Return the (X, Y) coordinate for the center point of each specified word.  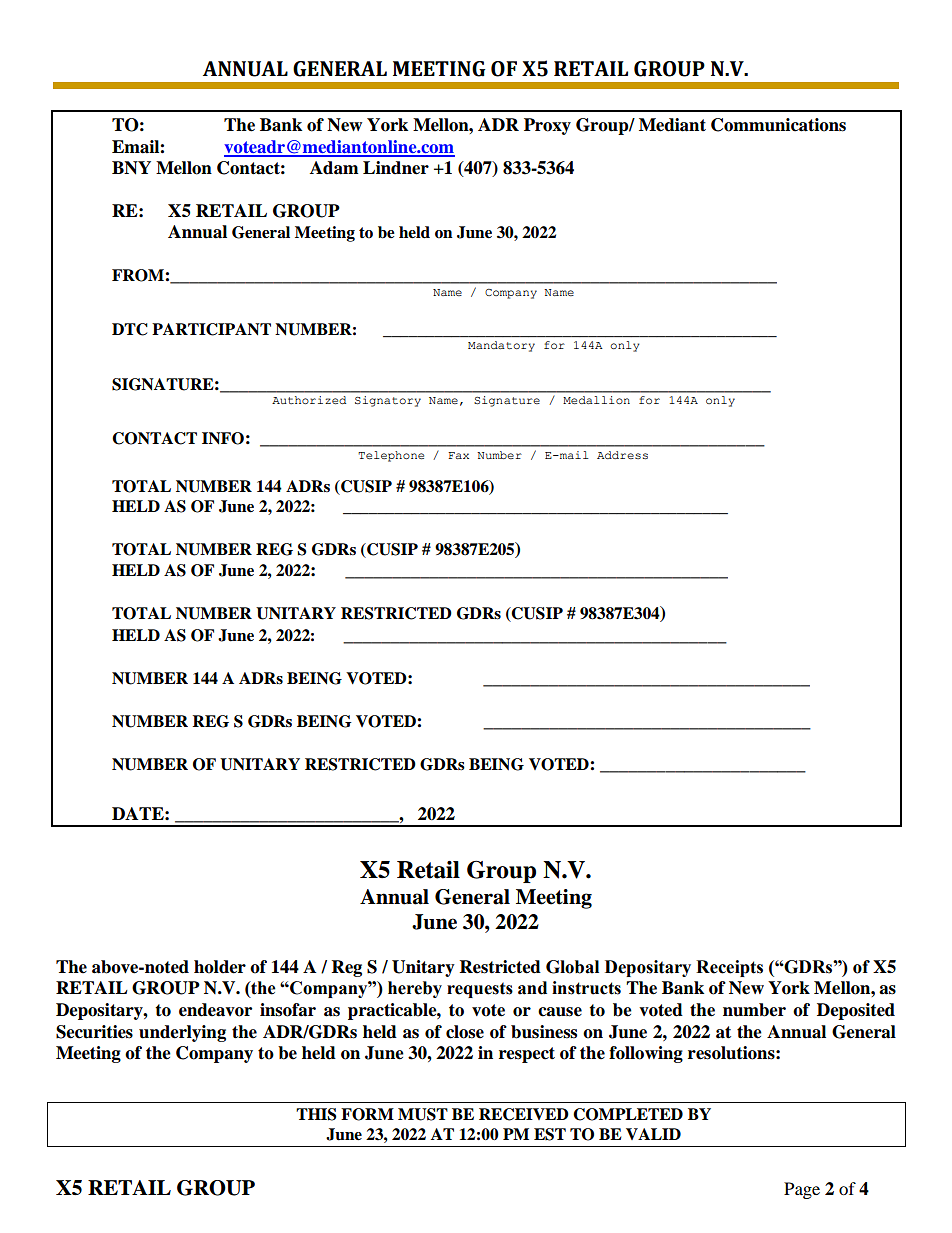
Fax (458, 455)
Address (622, 455)
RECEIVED (524, 1114)
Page (802, 1190)
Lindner (396, 168)
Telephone (391, 456)
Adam (334, 168)
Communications (778, 125)
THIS (316, 1114)
